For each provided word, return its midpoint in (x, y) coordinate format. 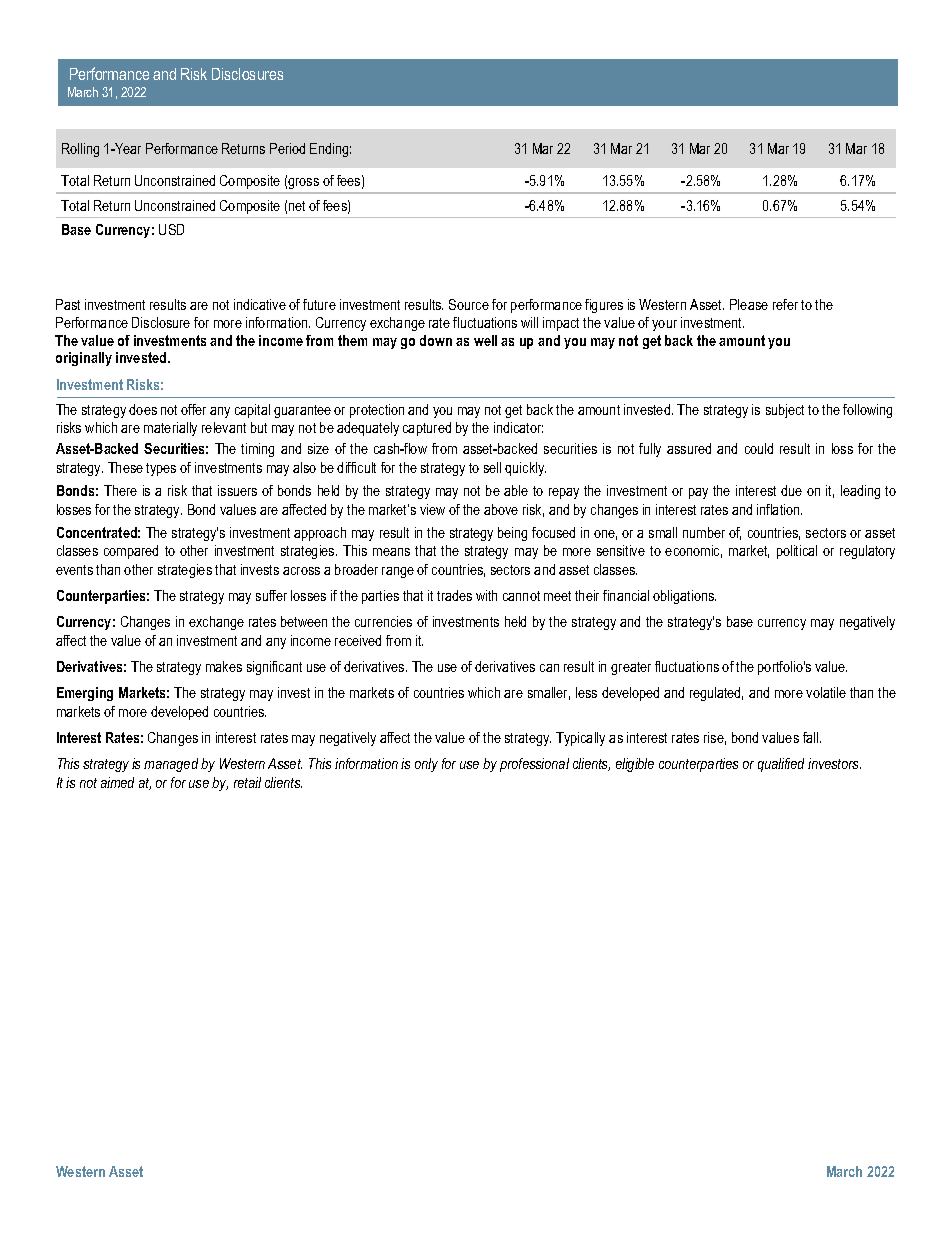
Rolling (80, 150)
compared (131, 552)
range (398, 572)
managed (171, 765)
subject (785, 411)
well (485, 340)
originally (84, 359)
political (797, 552)
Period (287, 148)
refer (785, 304)
